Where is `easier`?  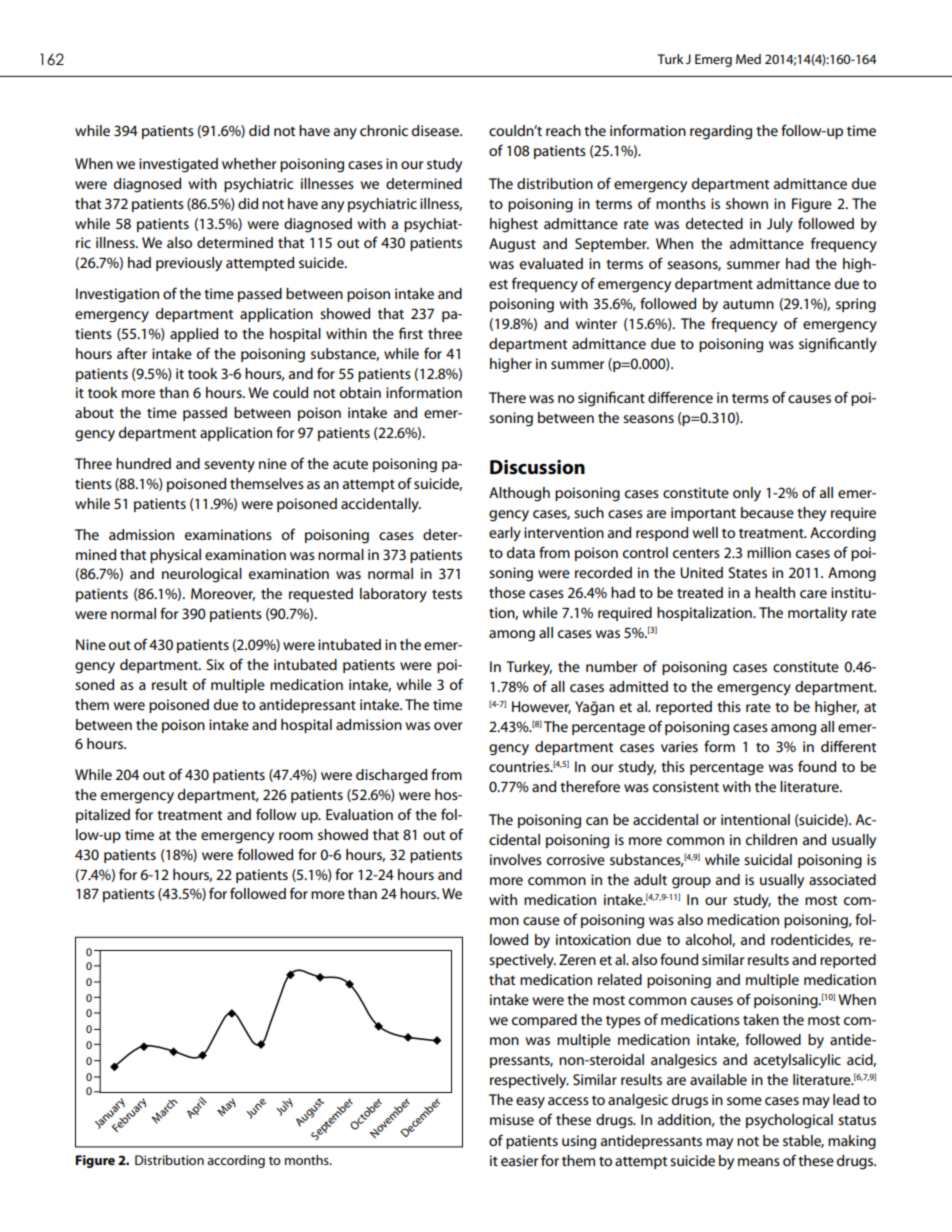
easier is located at coordinates (520, 1160).
